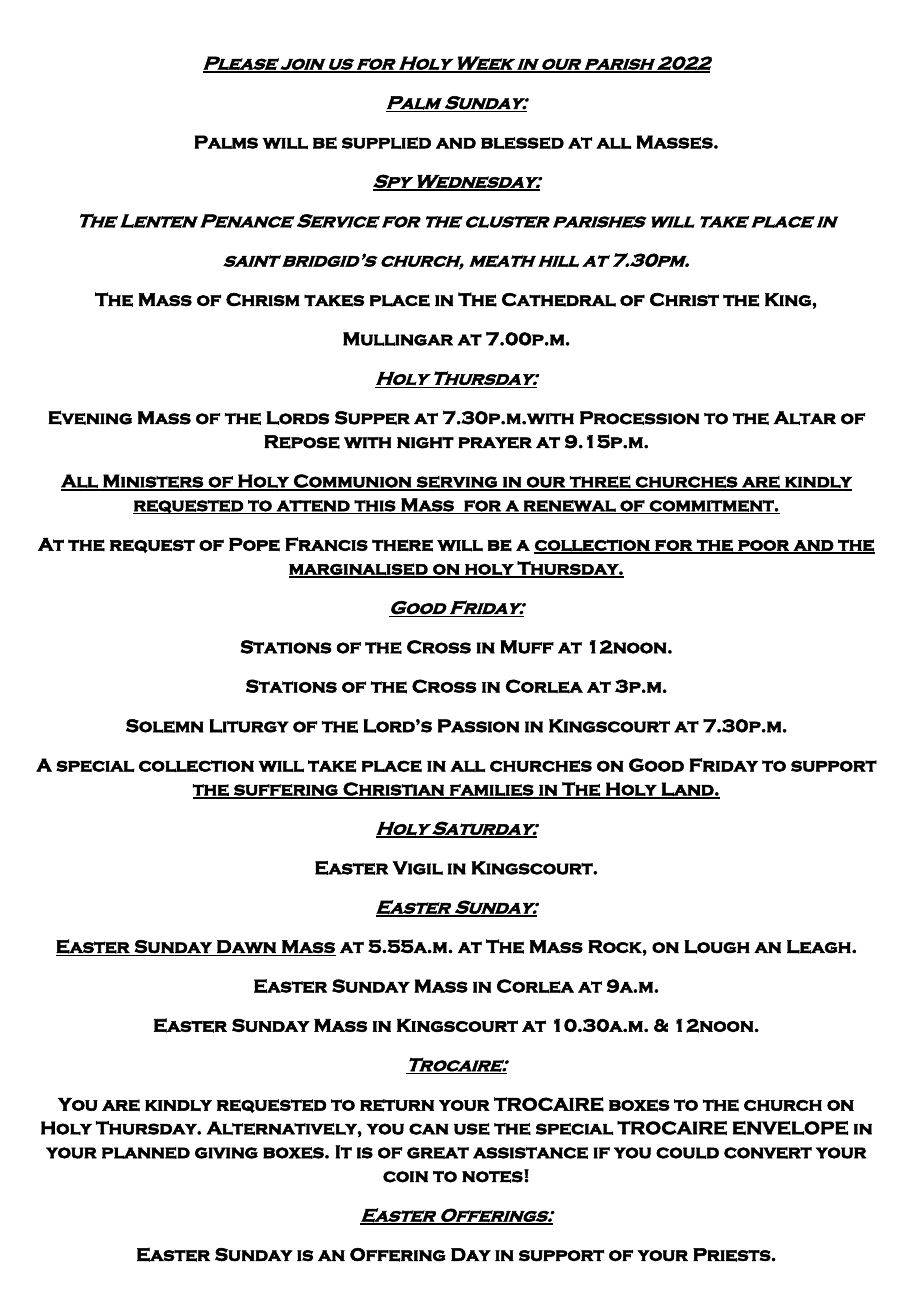 This document has width=924, height=1308. I want to click on blessed, so click(522, 143).
